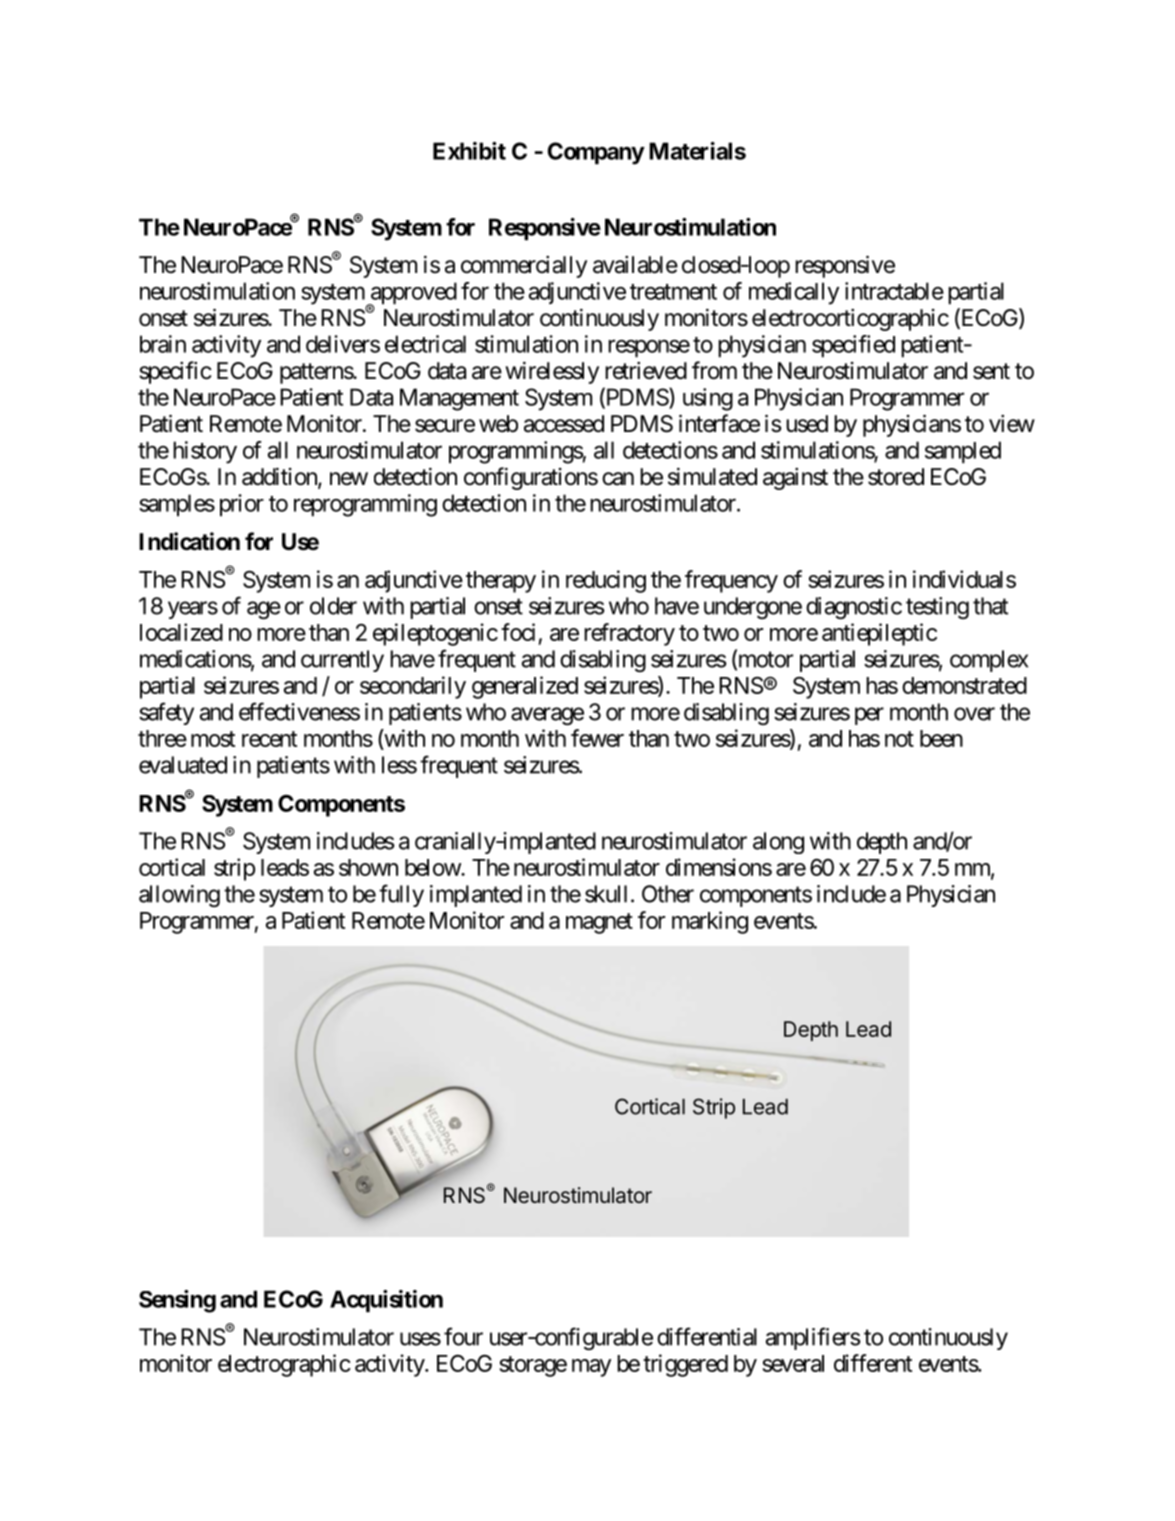 This document has height=1521, width=1175. I want to click on addition, so click(280, 477).
